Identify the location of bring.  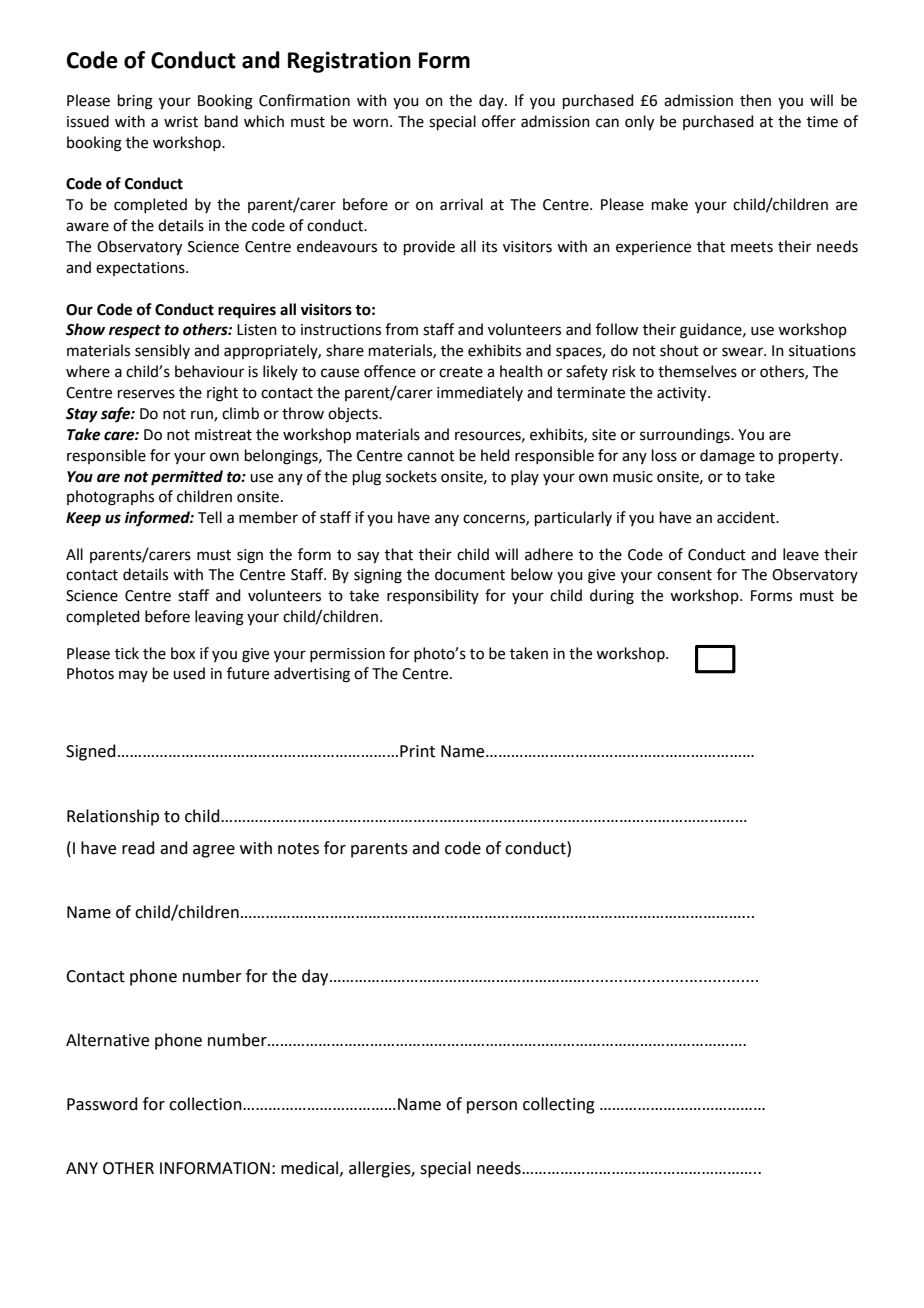
(135, 102).
